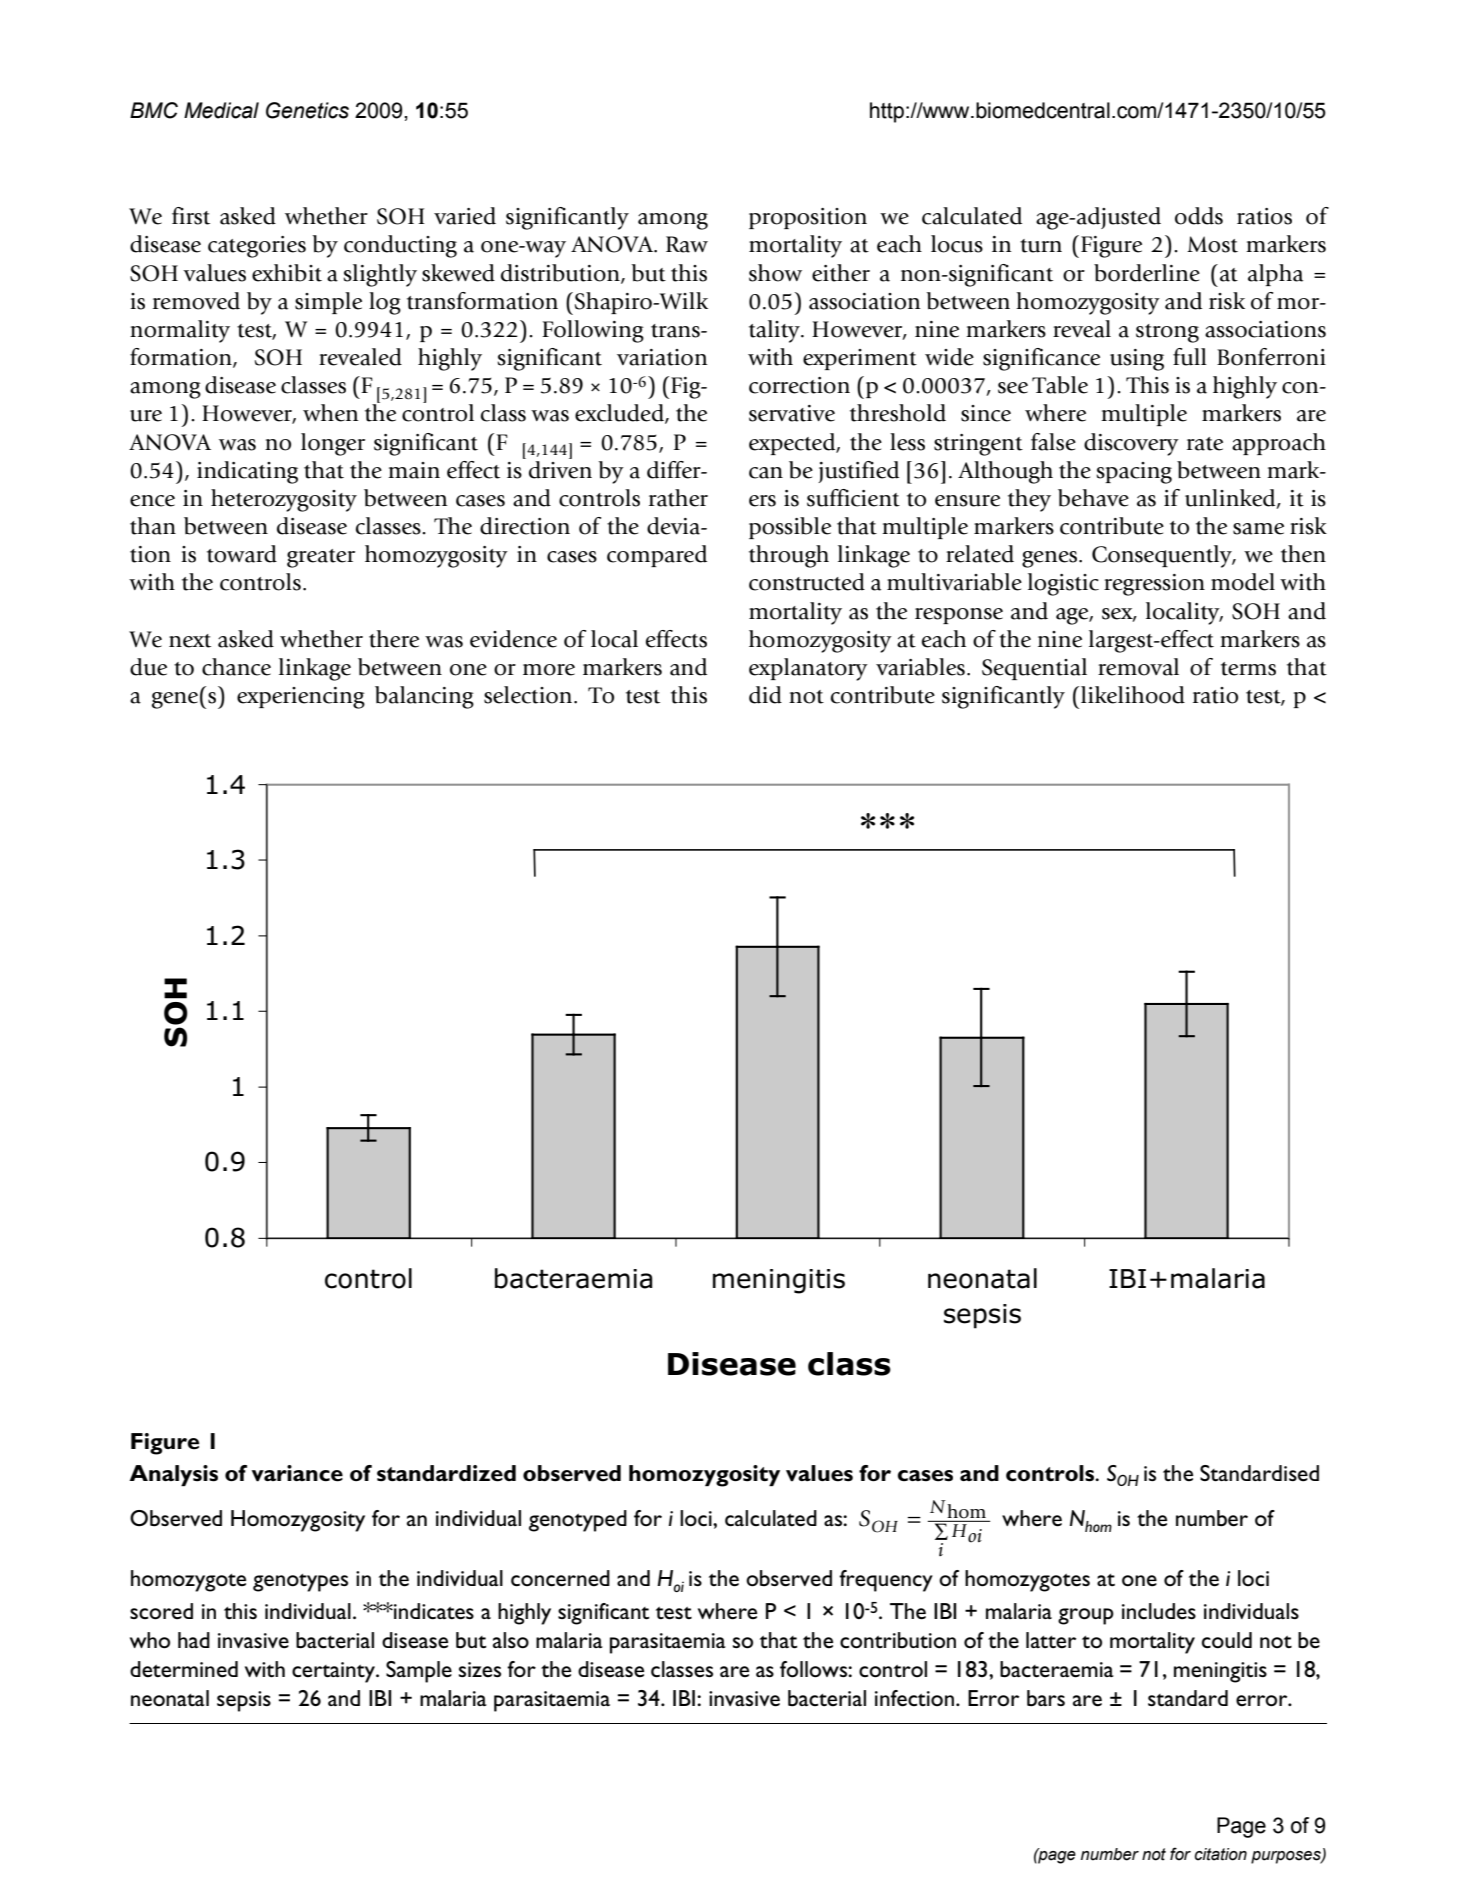 The image size is (1463, 1899). Describe the element at coordinates (301, 698) in the image. I see `experiencing` at that location.
